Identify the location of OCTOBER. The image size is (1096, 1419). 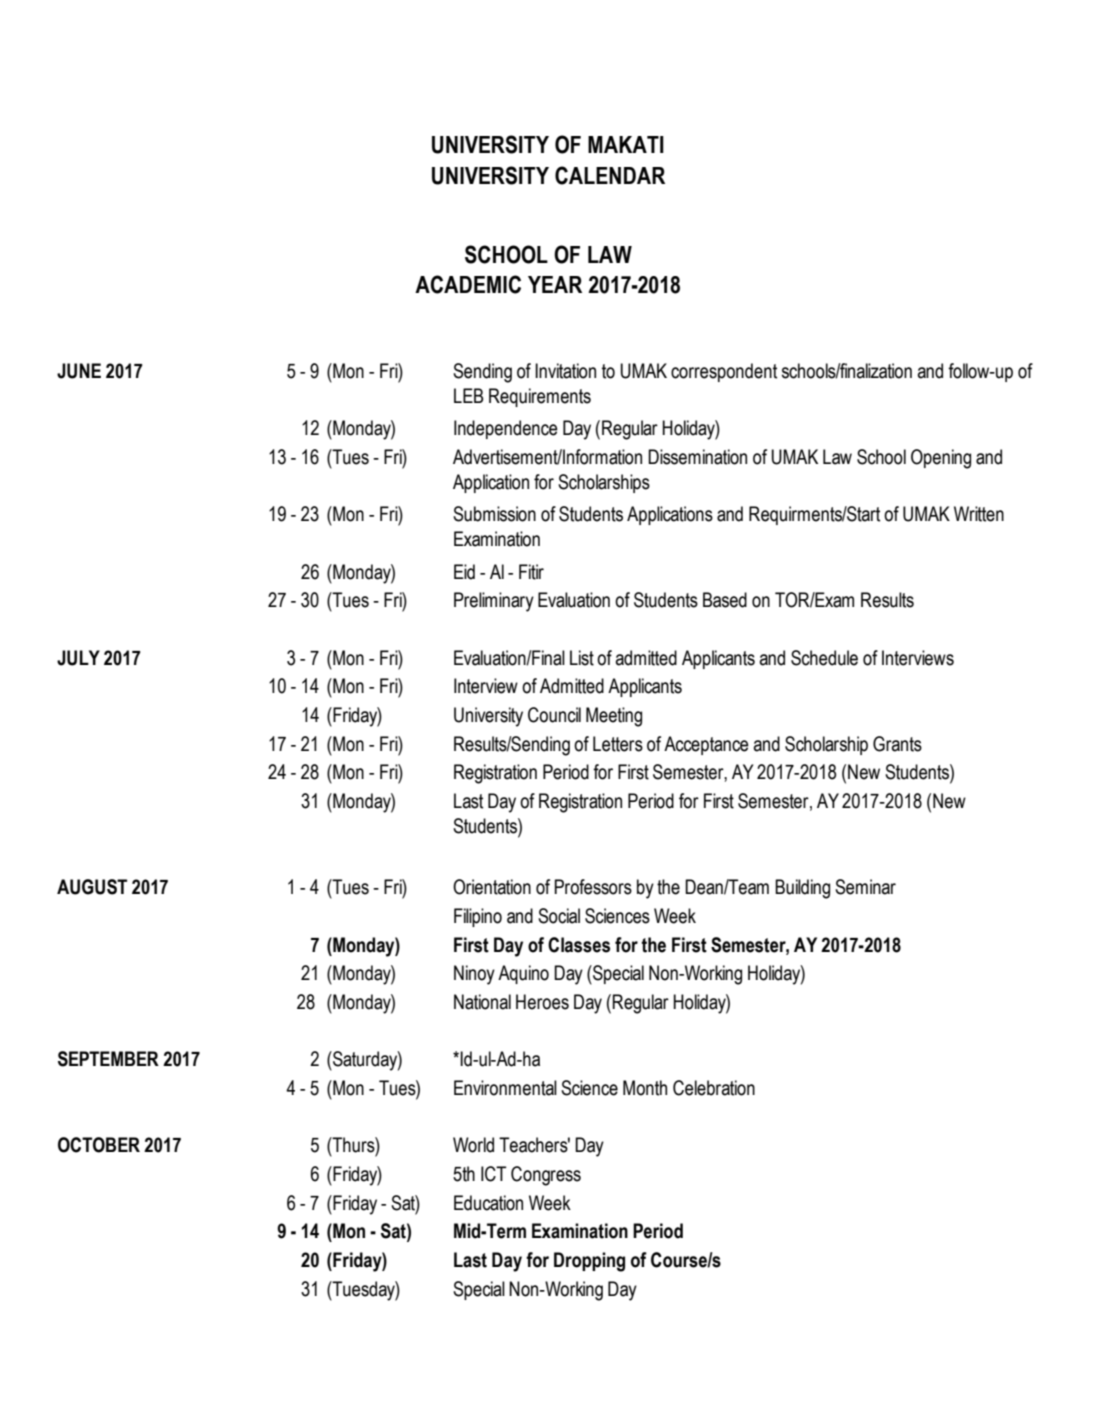
(99, 1145).
